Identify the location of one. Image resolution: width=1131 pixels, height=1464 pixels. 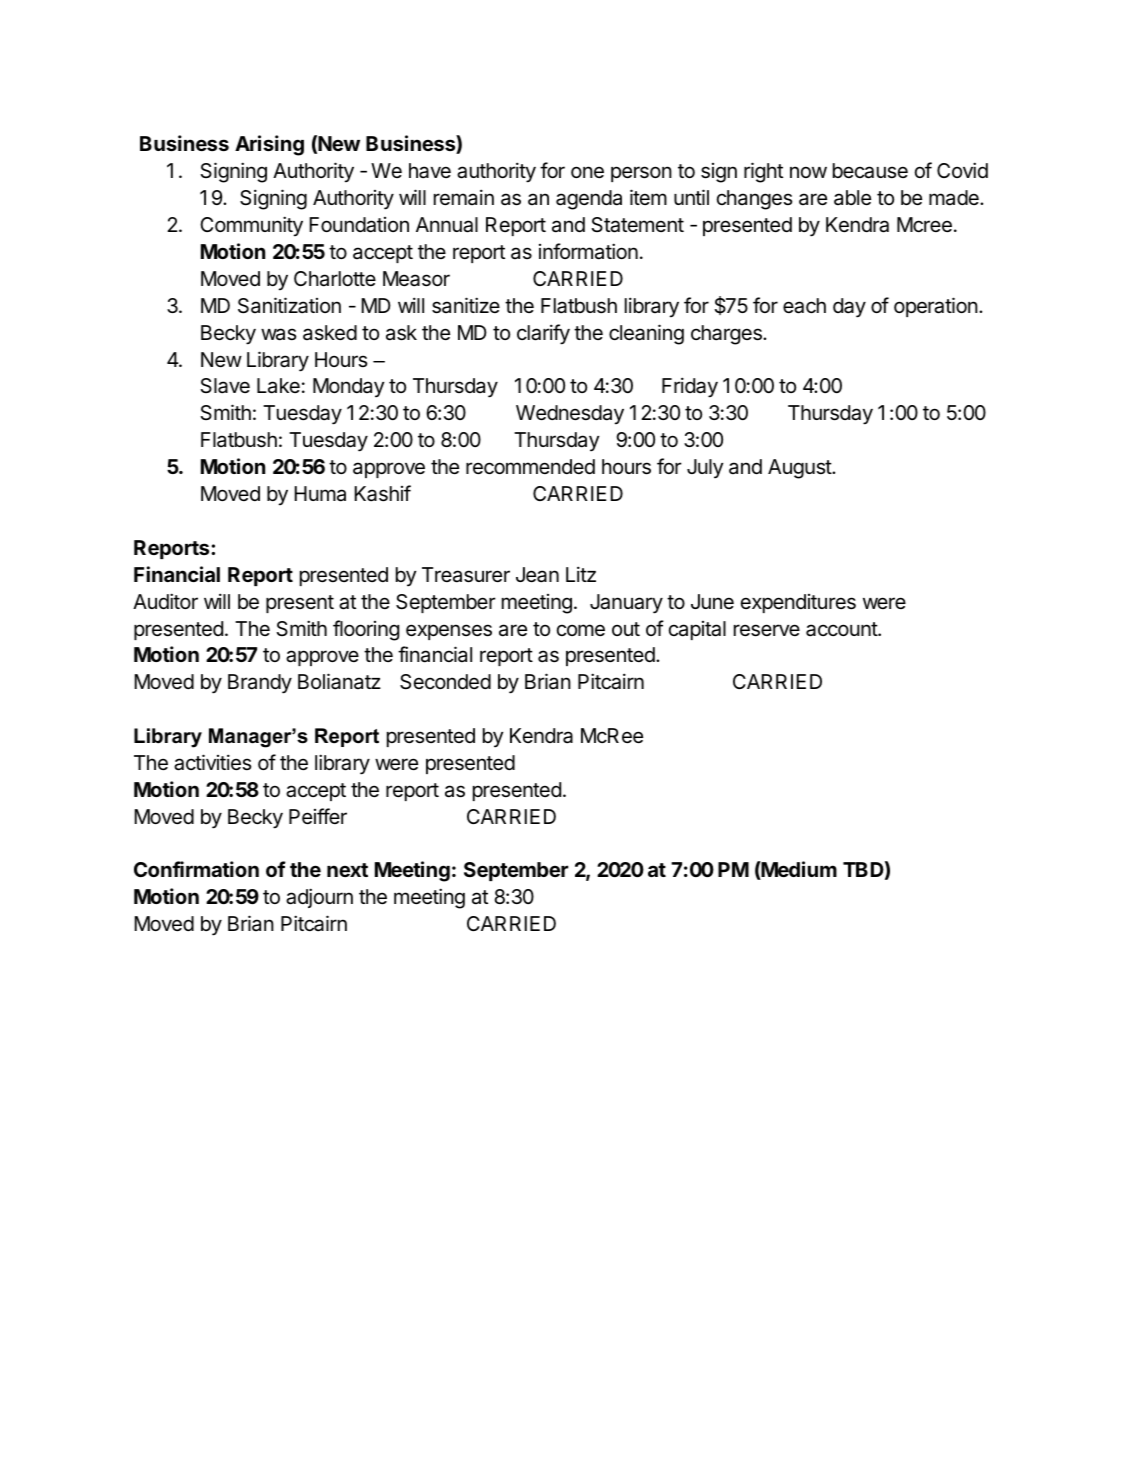
(587, 172).
